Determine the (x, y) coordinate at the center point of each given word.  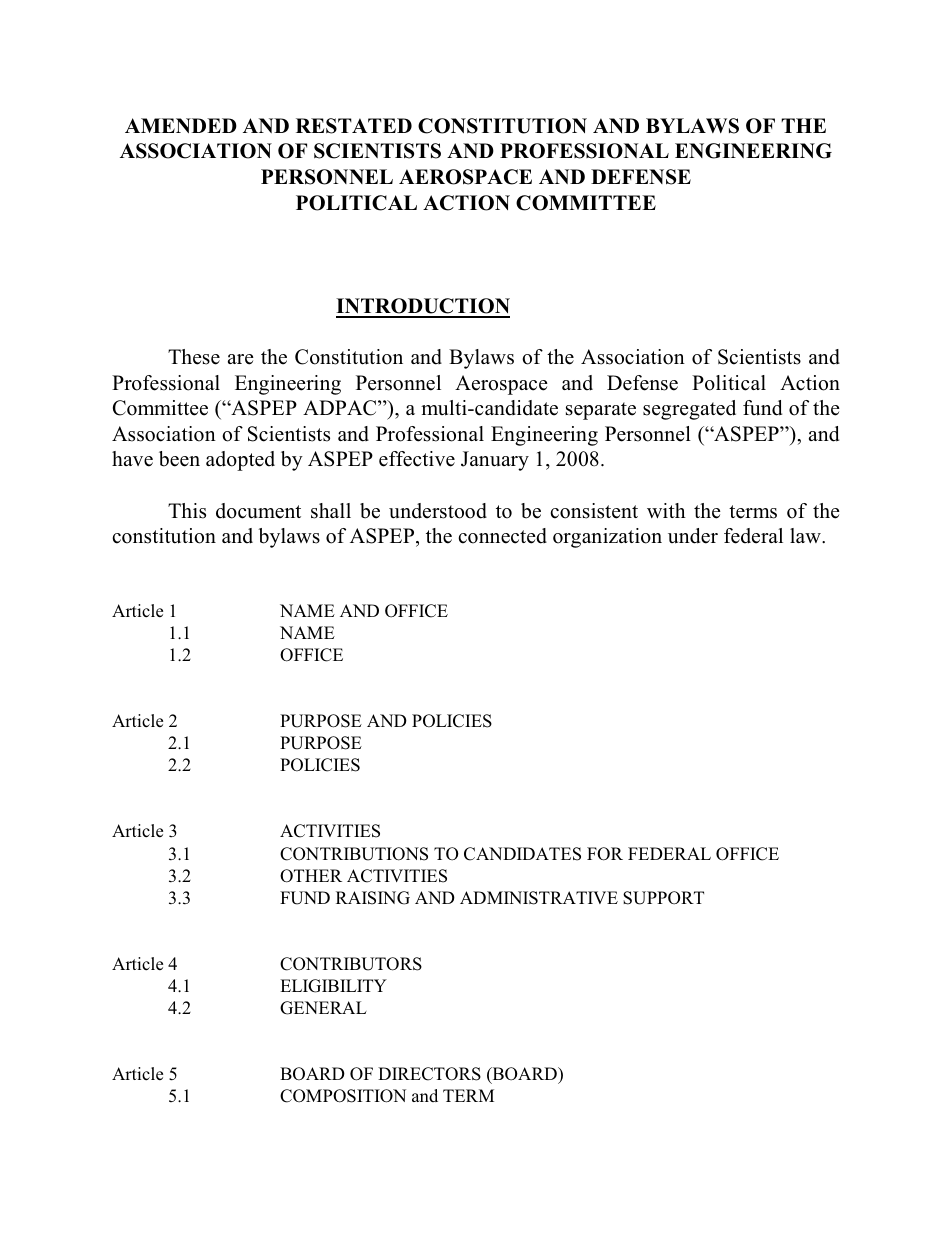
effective (417, 459)
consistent (594, 511)
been (179, 459)
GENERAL (323, 1008)
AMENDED (181, 125)
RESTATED (354, 126)
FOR (605, 854)
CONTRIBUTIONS (354, 854)
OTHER (311, 876)
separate (601, 411)
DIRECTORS (429, 1074)
